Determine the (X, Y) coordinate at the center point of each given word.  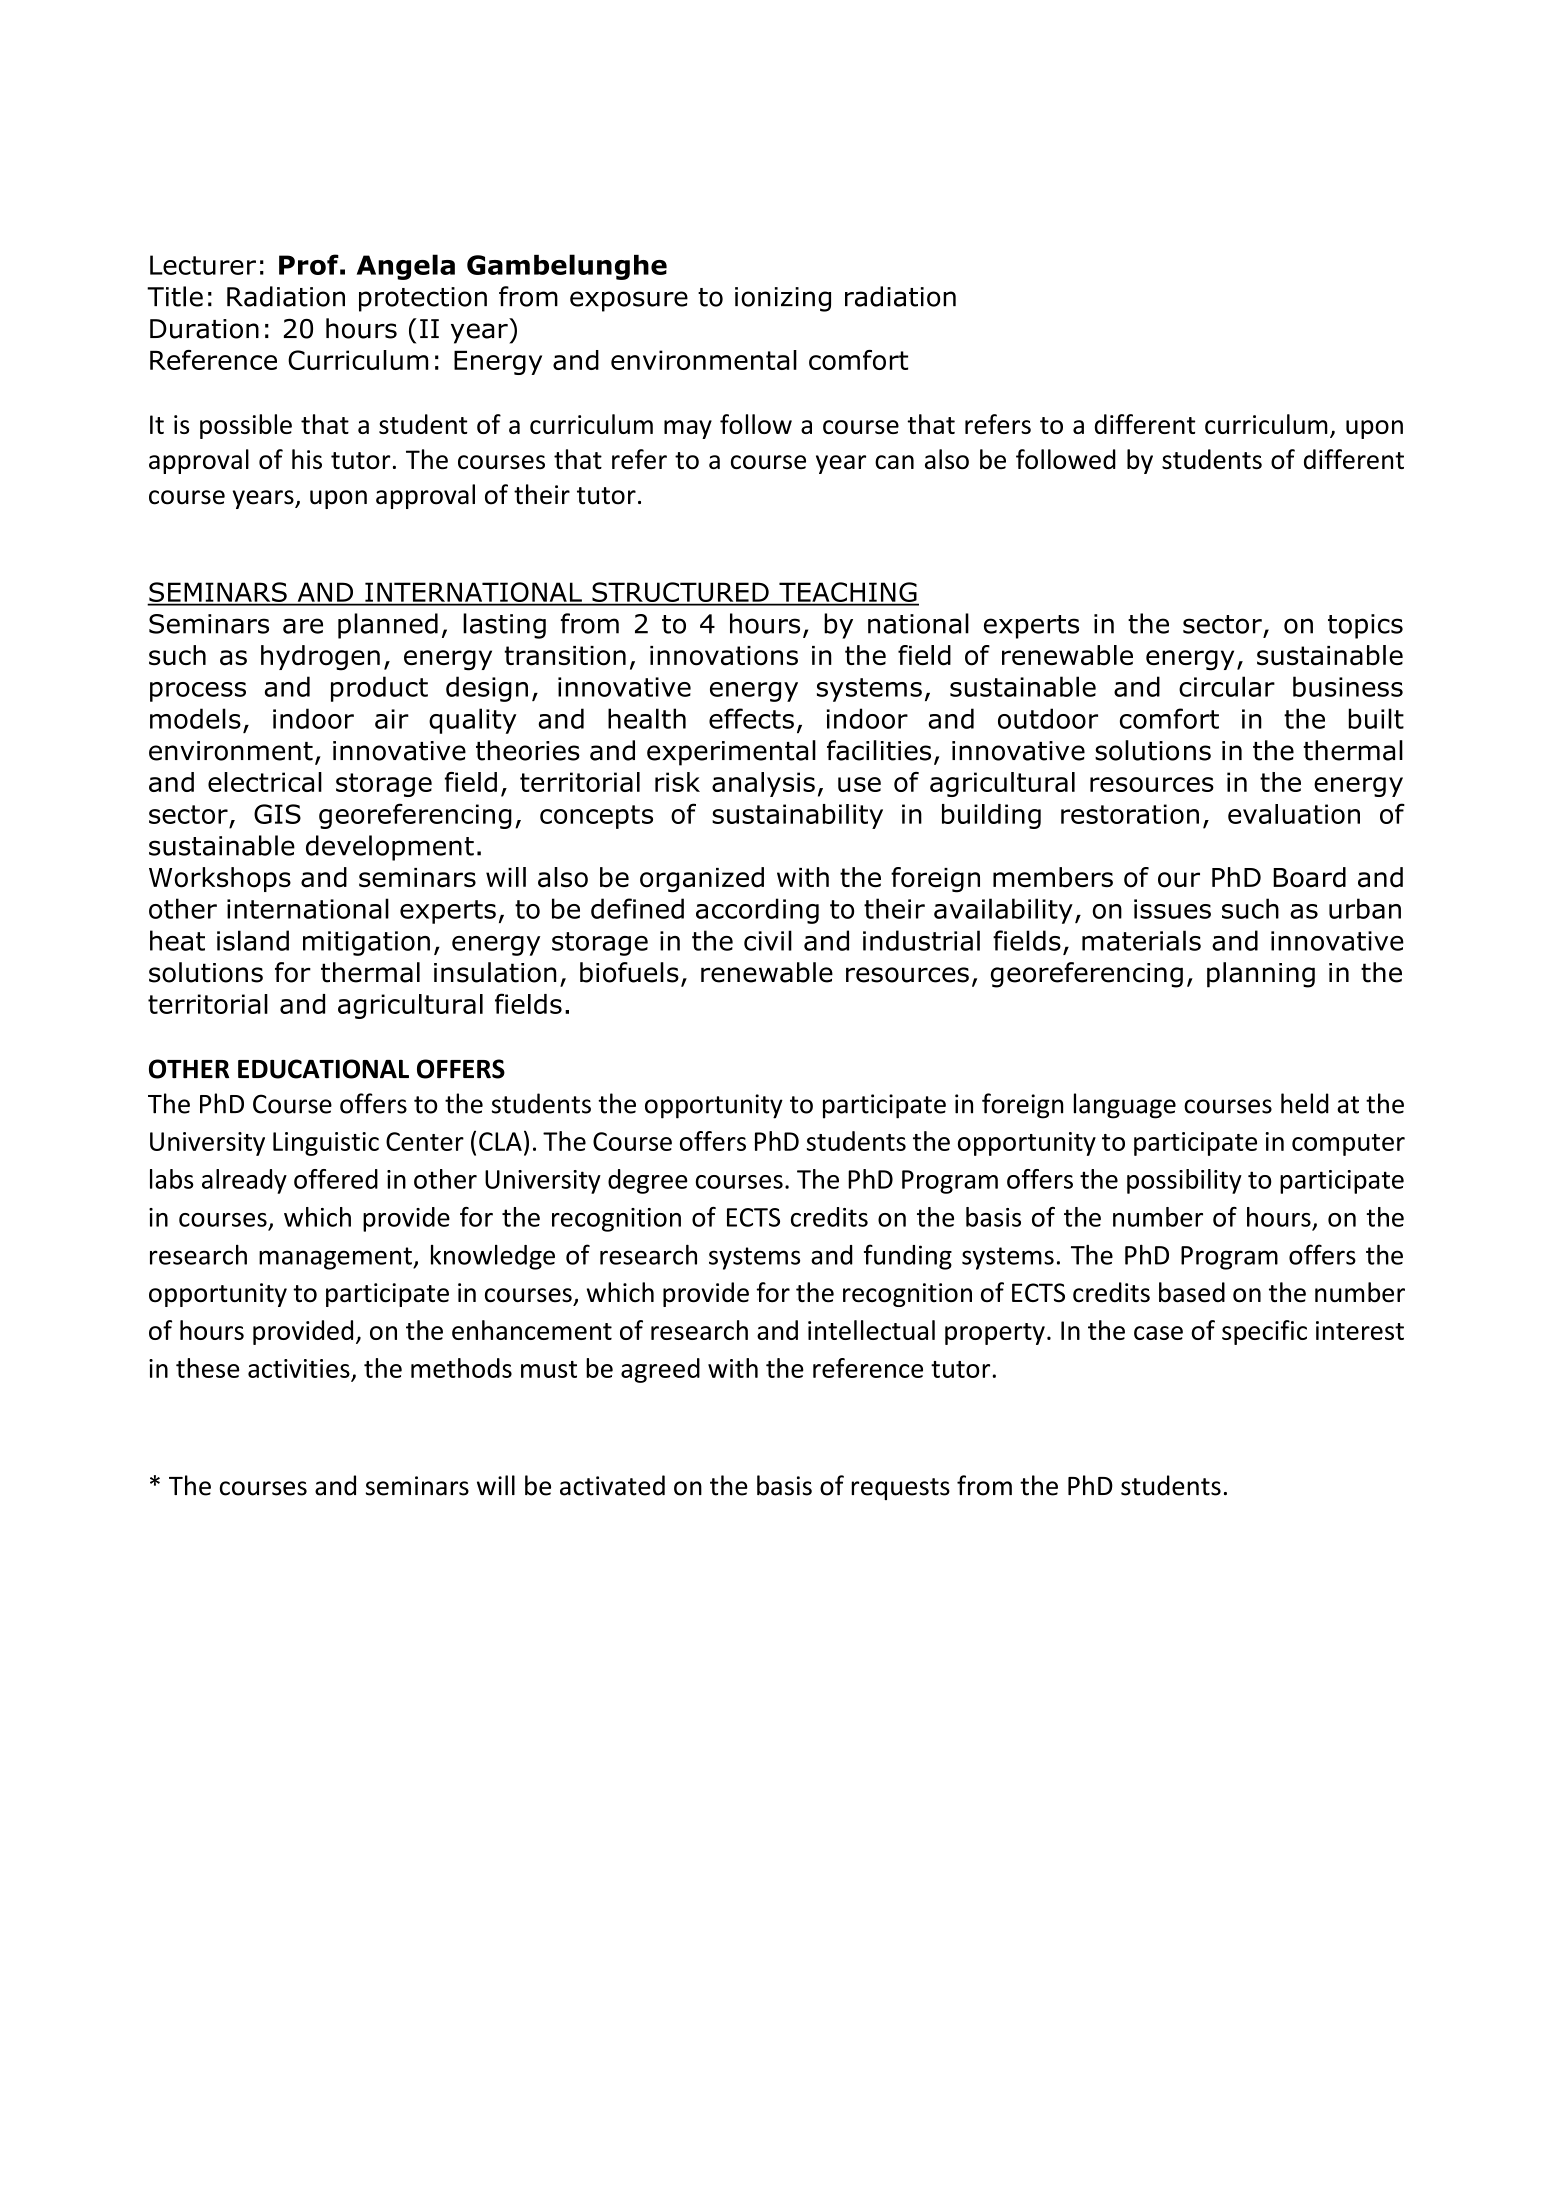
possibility (1184, 1181)
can (894, 462)
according (757, 911)
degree (647, 1181)
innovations (724, 656)
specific (1264, 1332)
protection (423, 299)
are (303, 626)
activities (299, 1368)
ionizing (783, 299)
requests (900, 1489)
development (390, 848)
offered (336, 1179)
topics (1365, 626)
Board (1309, 877)
